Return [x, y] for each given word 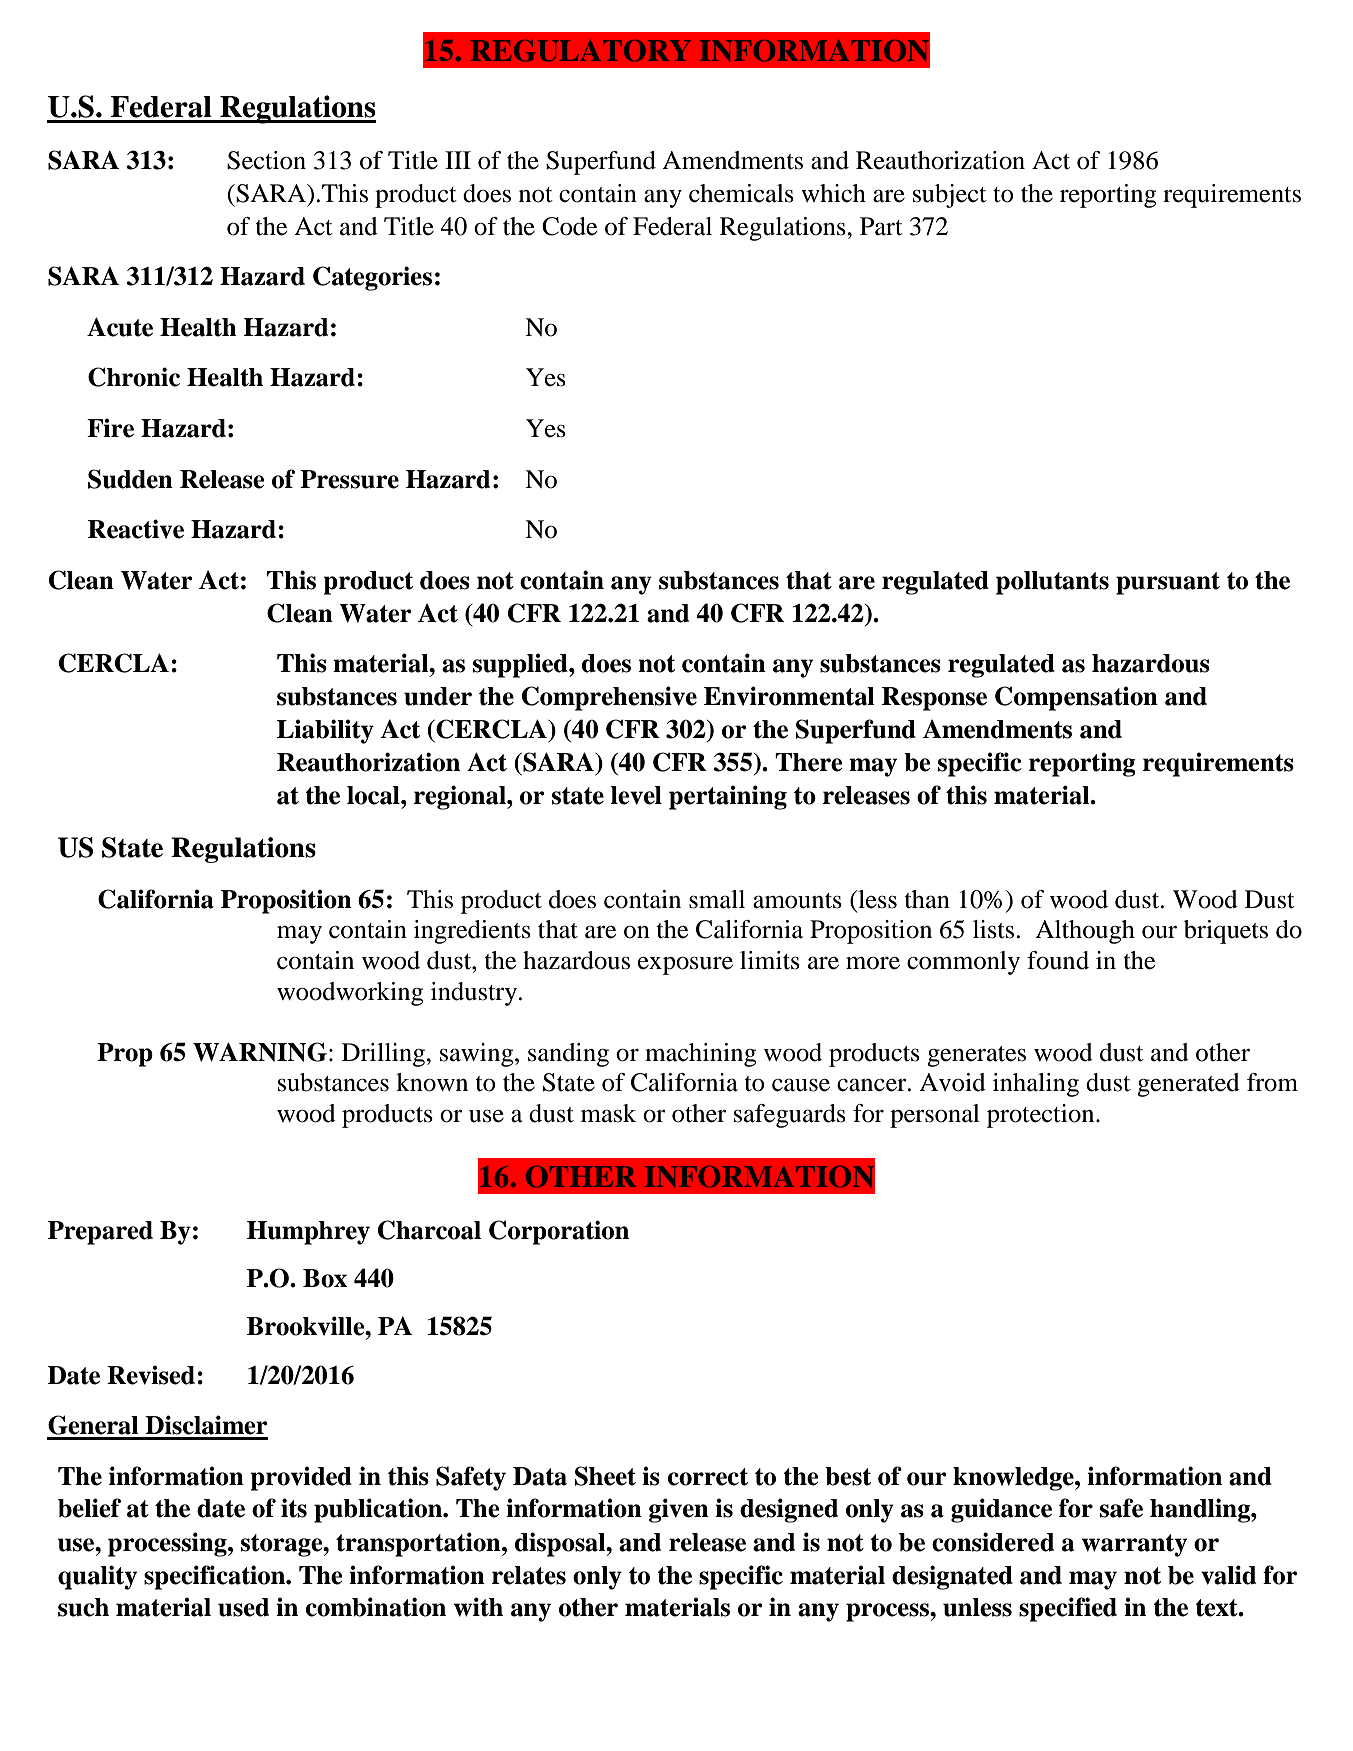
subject [950, 196]
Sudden [130, 479]
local [374, 795]
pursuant [1168, 583]
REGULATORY [581, 51]
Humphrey [308, 1233]
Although [1085, 932]
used [243, 1607]
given [679, 1510]
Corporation [559, 1232]
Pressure [349, 479]
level [636, 795]
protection [1042, 1116]
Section [266, 160]
